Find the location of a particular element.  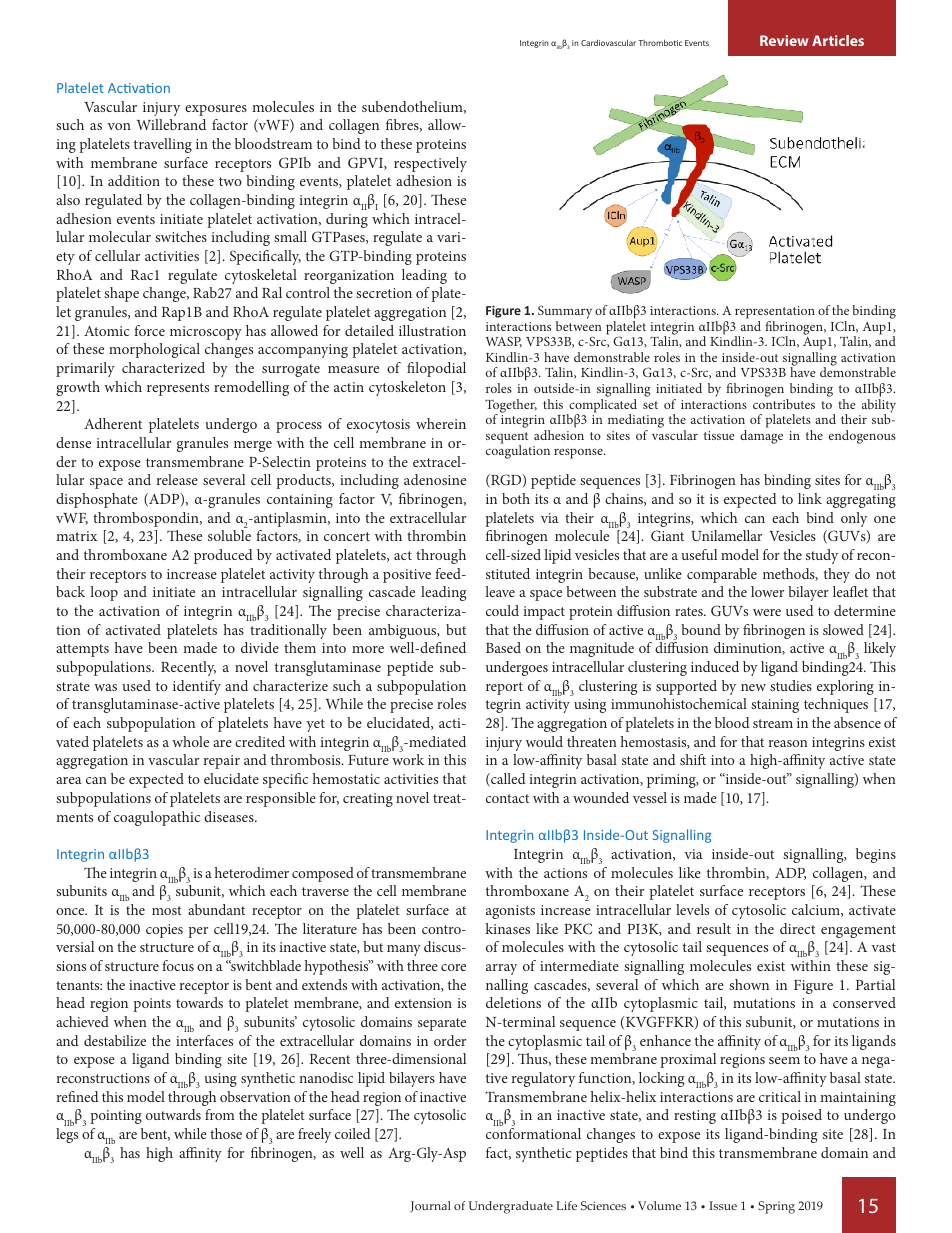

exposures is located at coordinates (216, 110).
